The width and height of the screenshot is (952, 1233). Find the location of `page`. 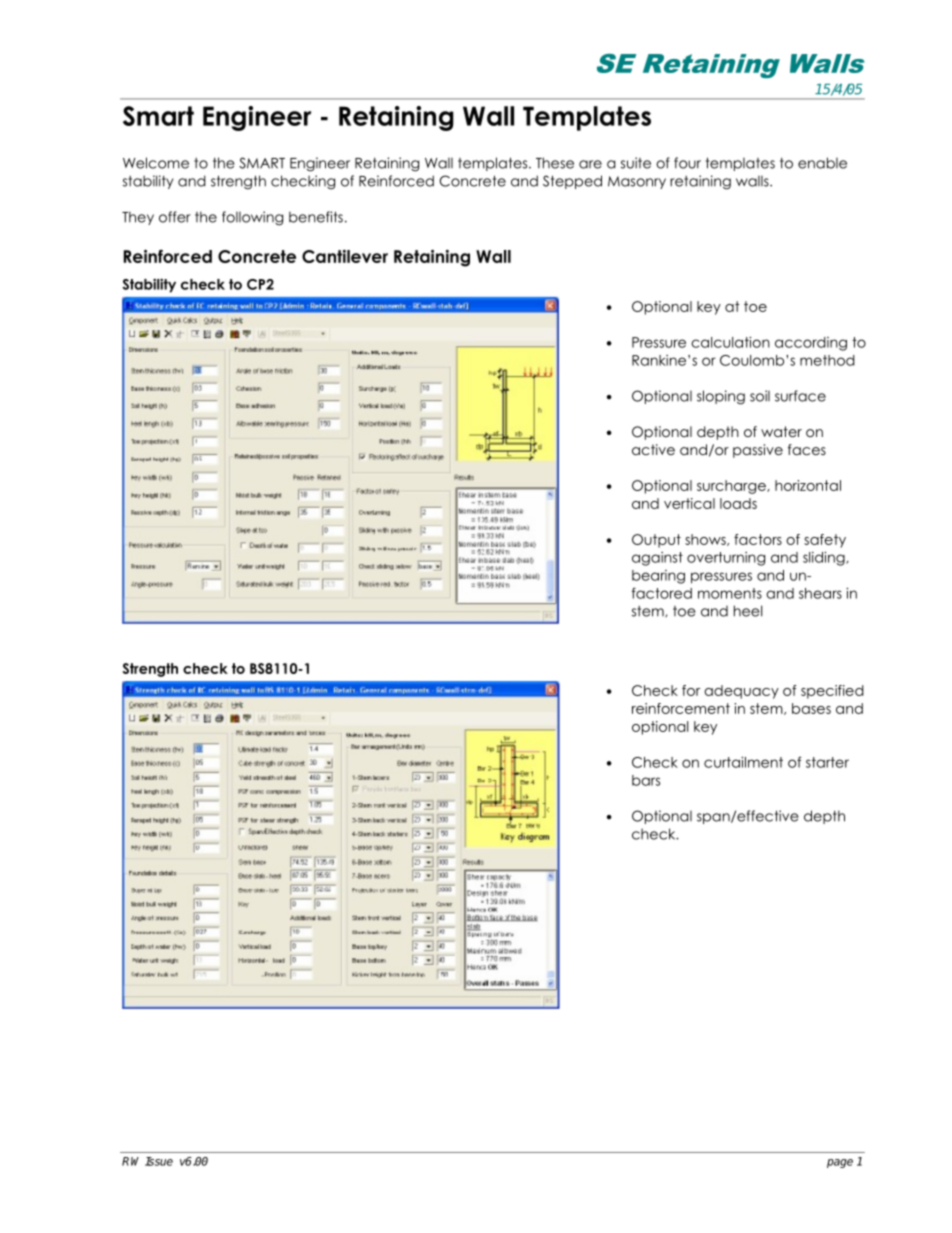

page is located at coordinates (840, 1163).
